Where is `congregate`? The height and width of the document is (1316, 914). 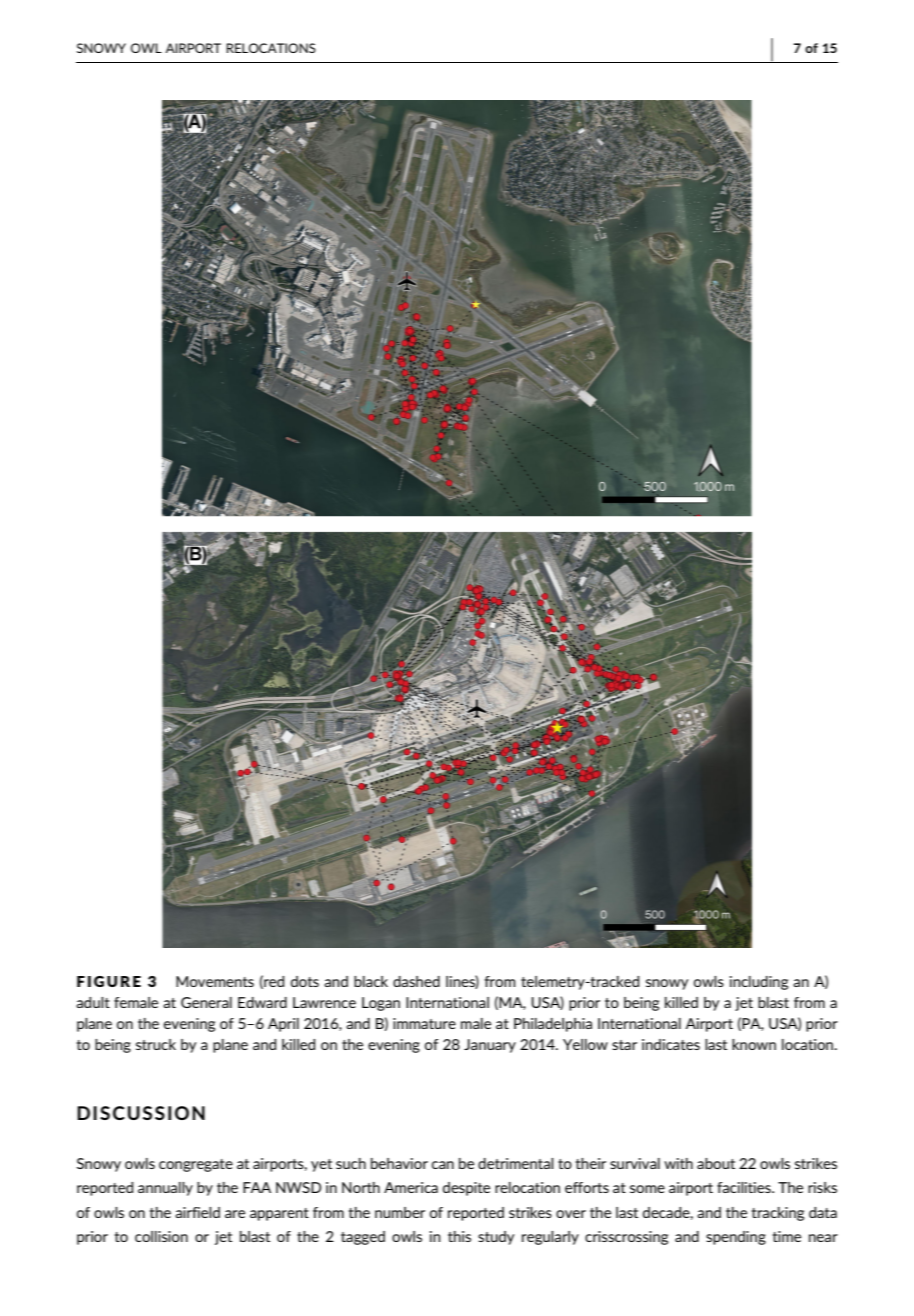 congregate is located at coordinates (196, 1165).
